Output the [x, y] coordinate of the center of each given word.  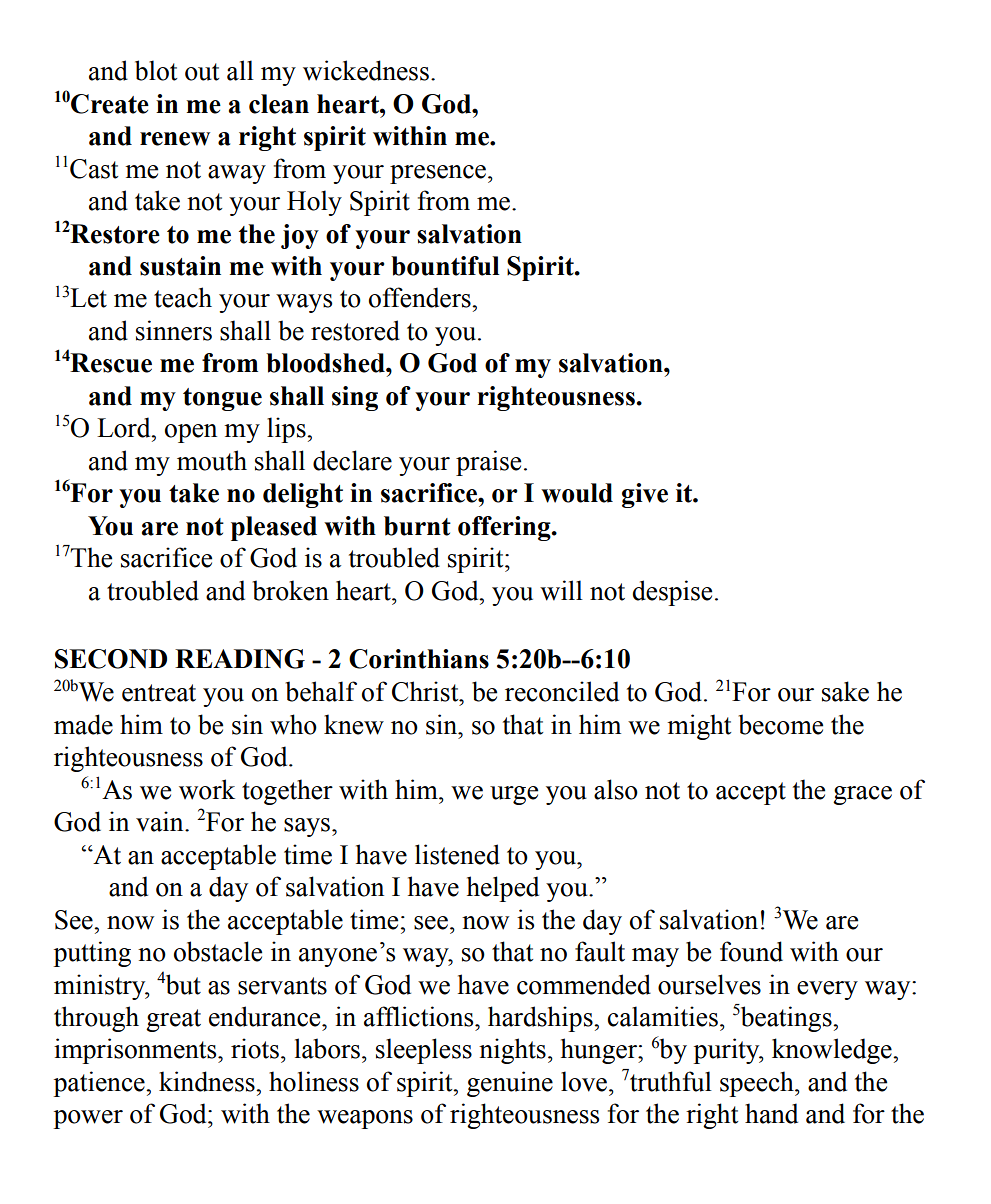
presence [439, 174]
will [561, 590]
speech [758, 1084]
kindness [208, 1081]
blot [156, 70]
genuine [510, 1084]
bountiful [445, 266]
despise [672, 593]
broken [290, 590]
